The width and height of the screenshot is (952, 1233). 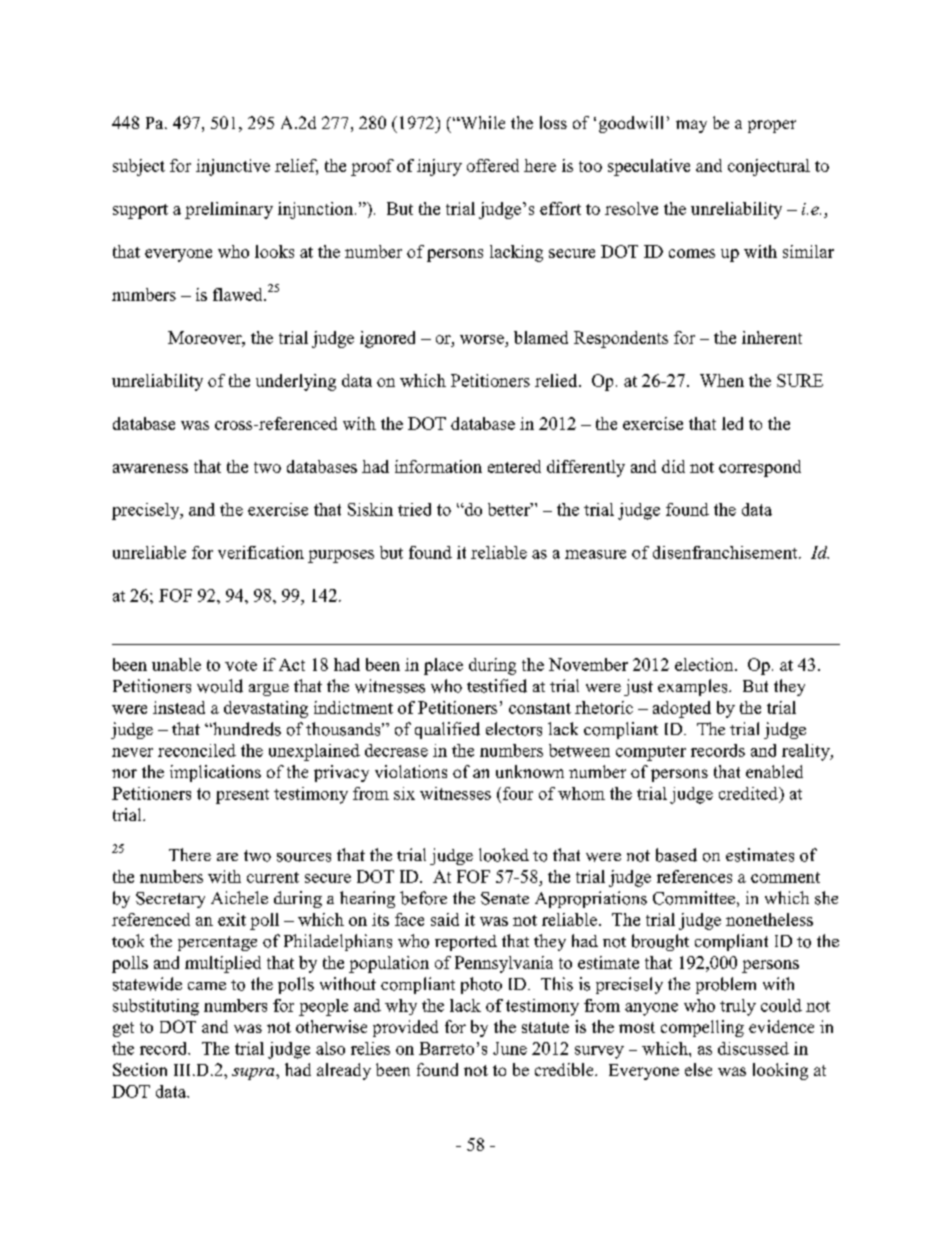 What do you see at coordinates (769, 167) in the screenshot?
I see `conjectural` at bounding box center [769, 167].
